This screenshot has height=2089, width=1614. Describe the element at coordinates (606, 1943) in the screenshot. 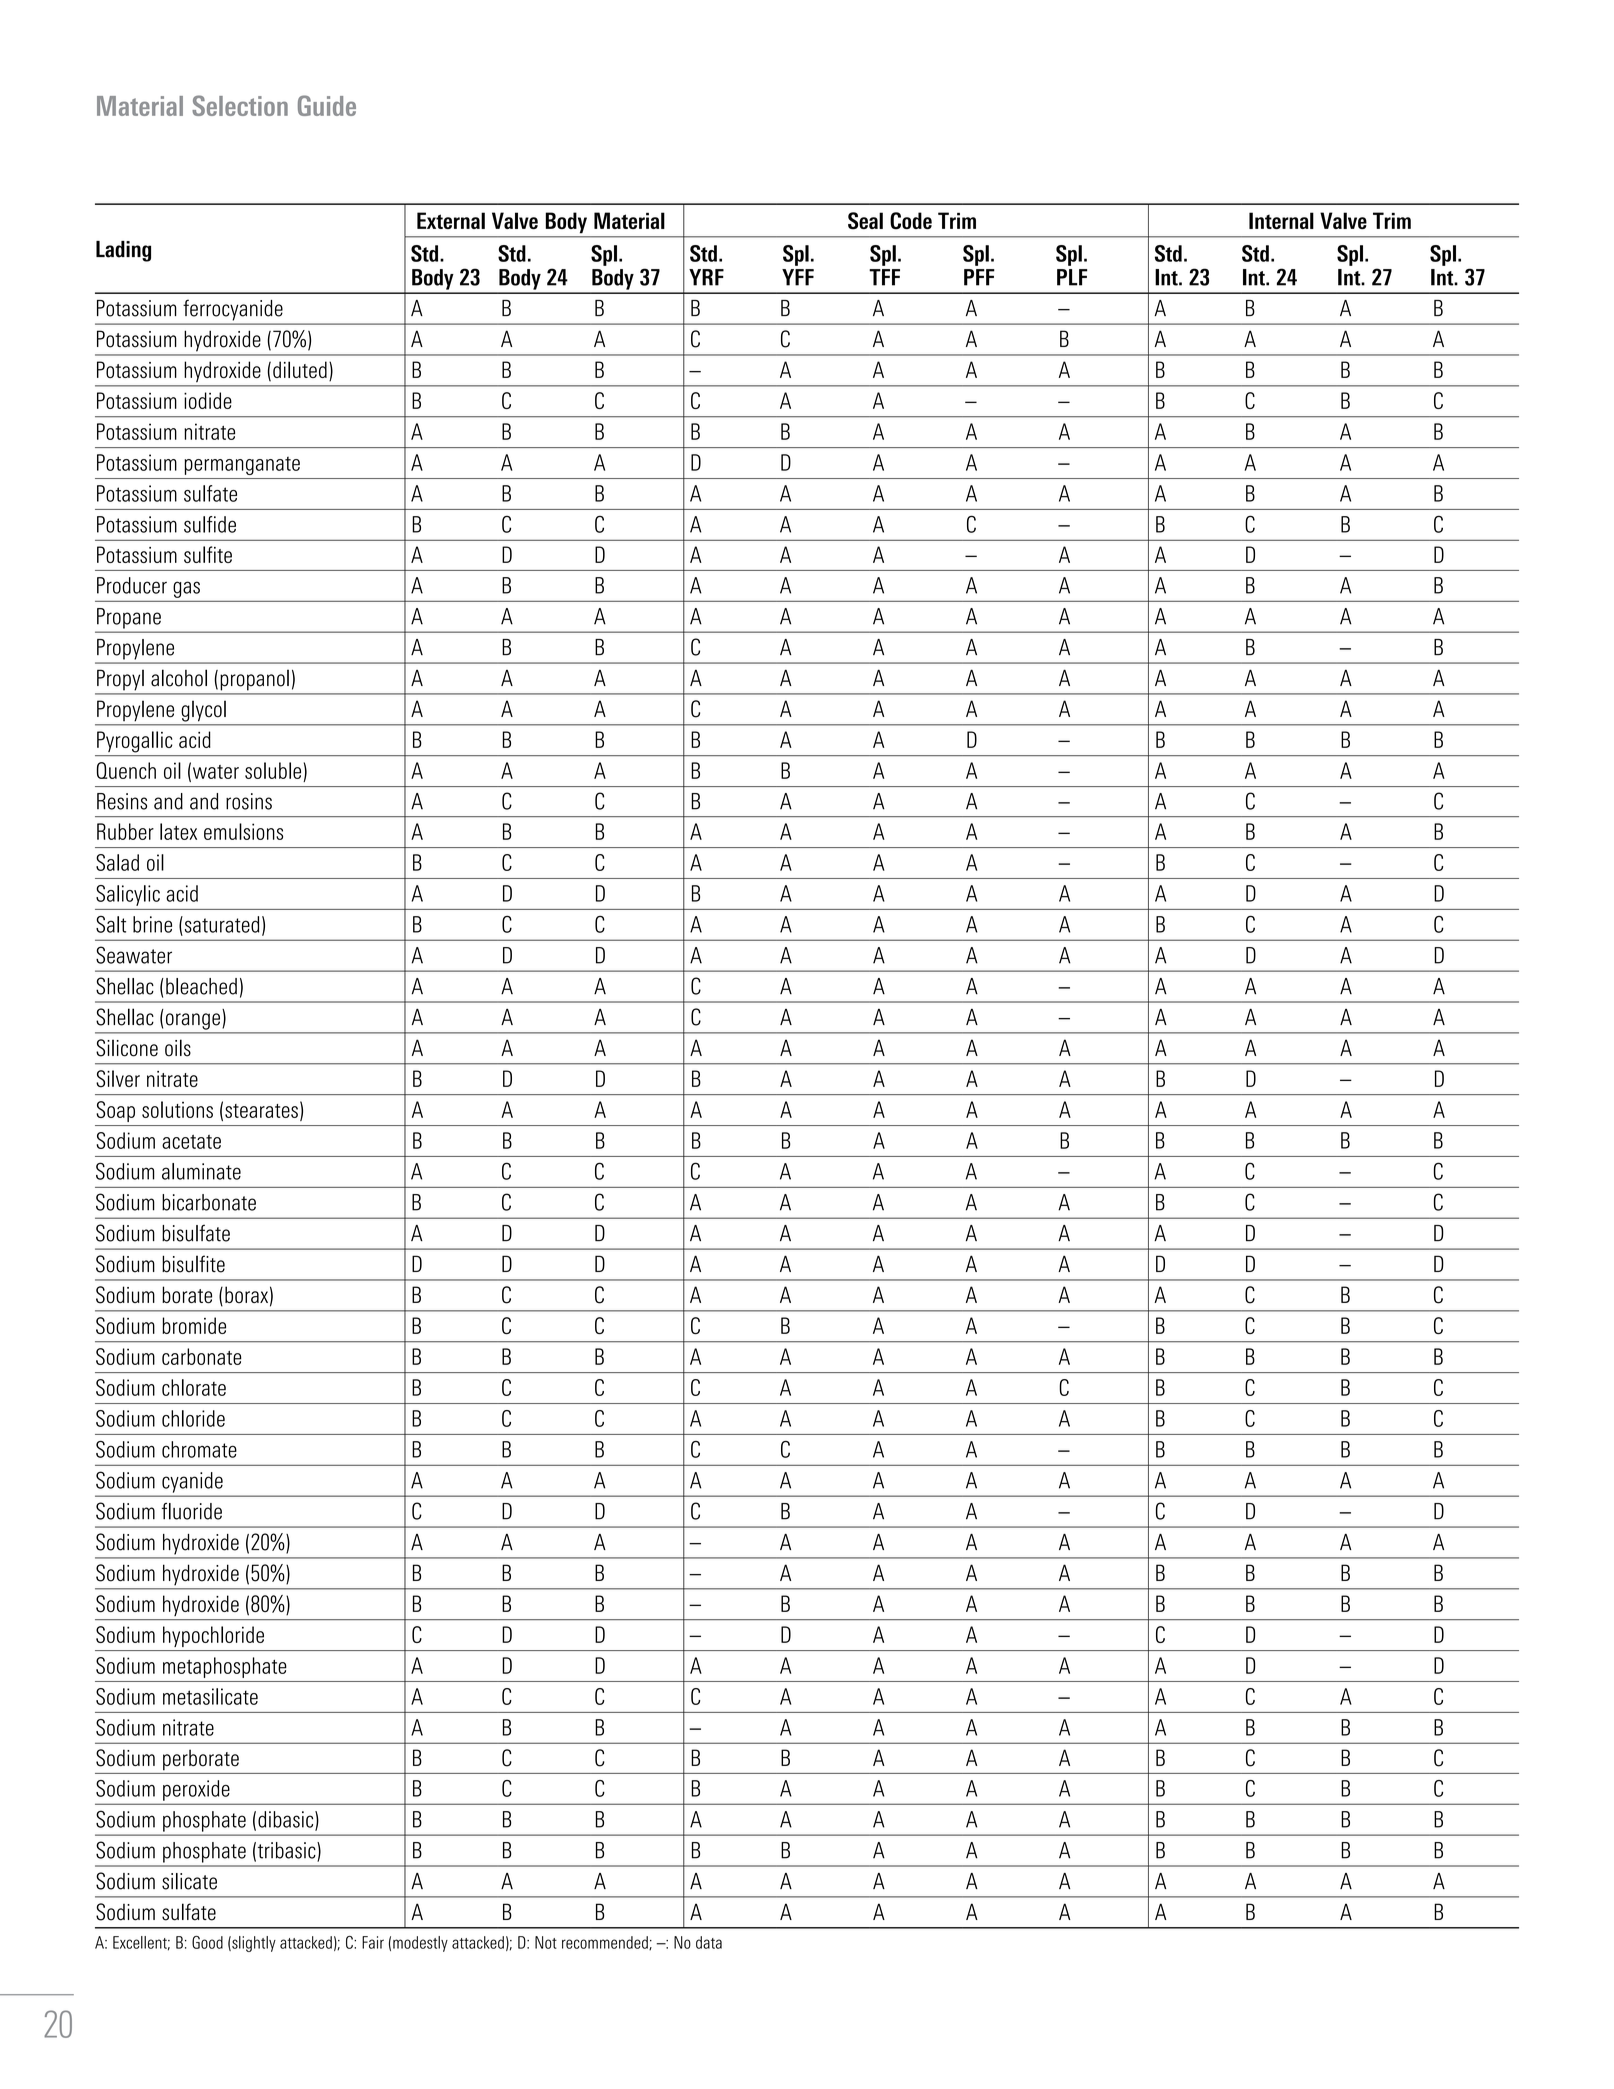

I see `recommended` at that location.
